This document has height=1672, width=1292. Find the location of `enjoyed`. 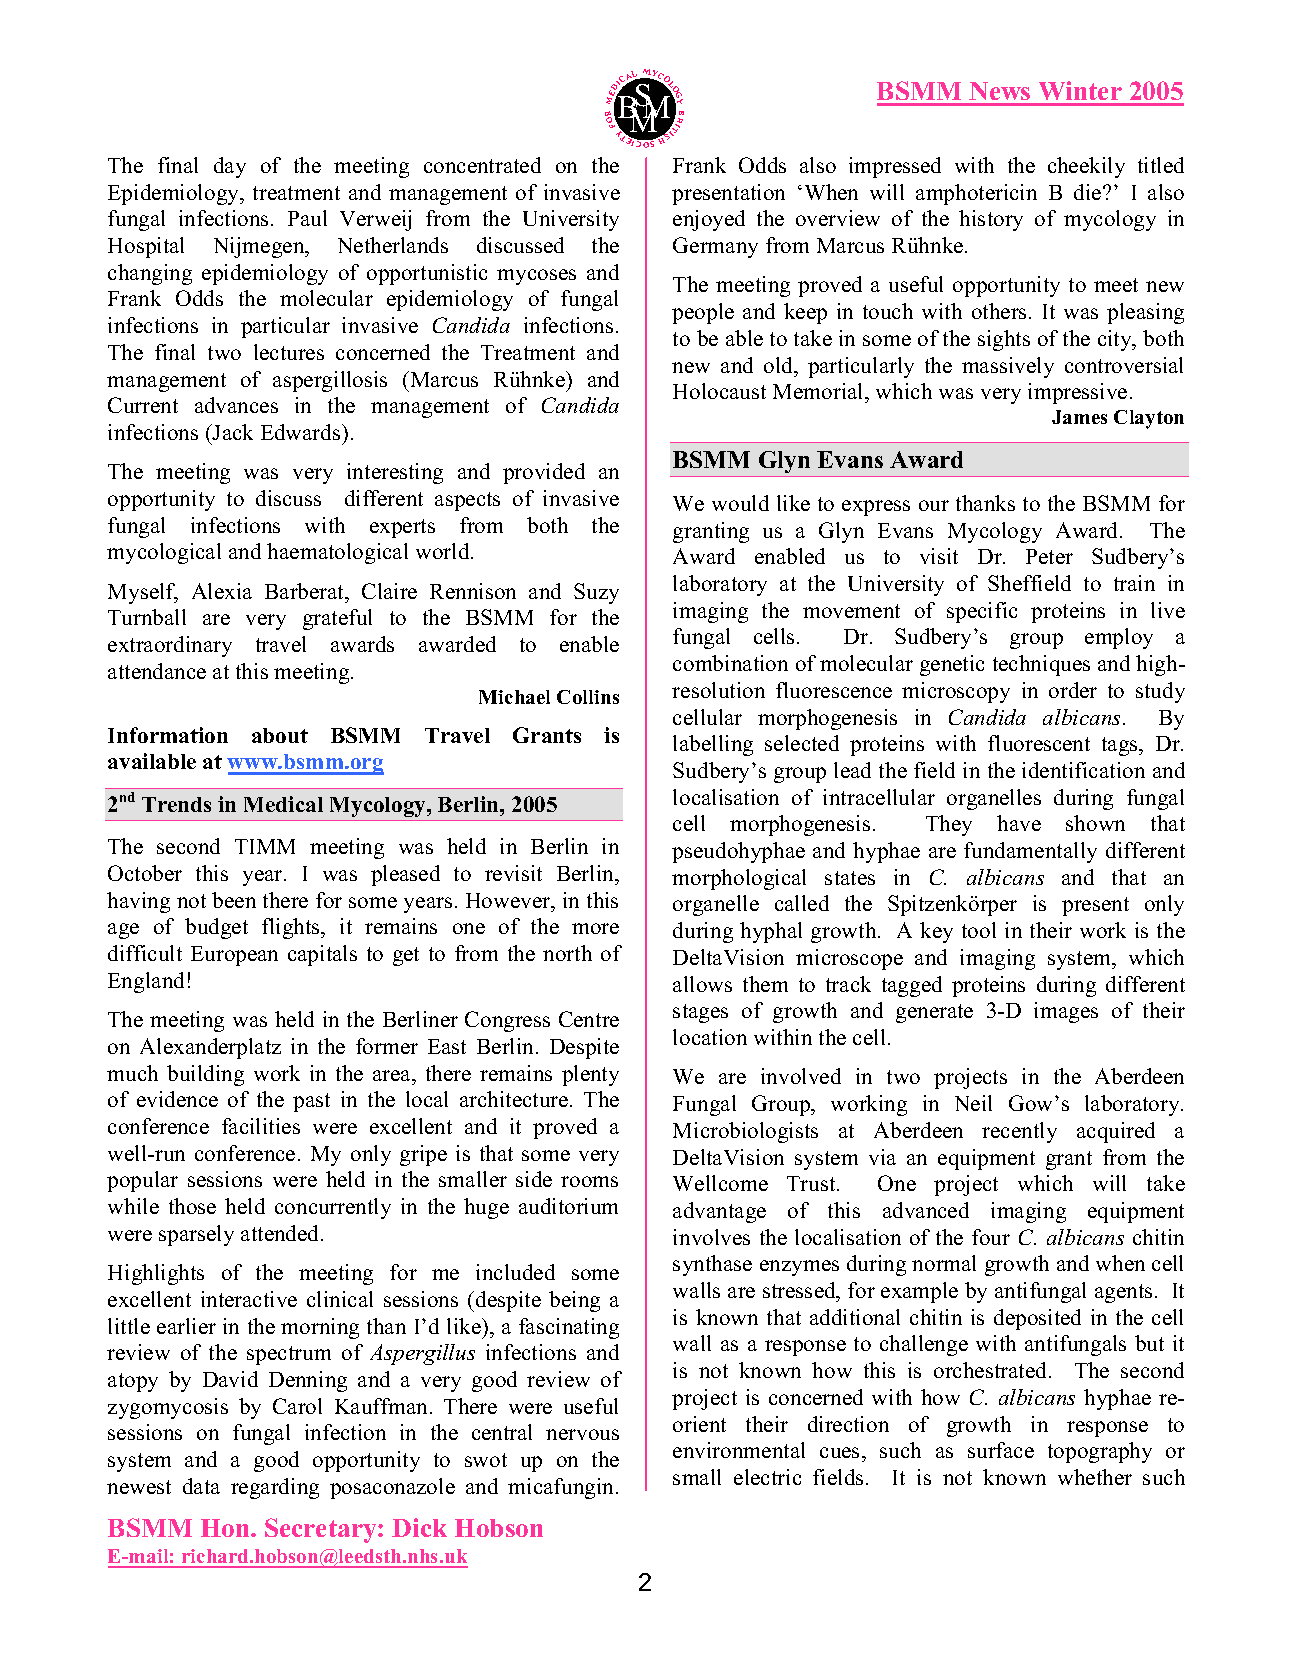

enjoyed is located at coordinates (709, 220).
